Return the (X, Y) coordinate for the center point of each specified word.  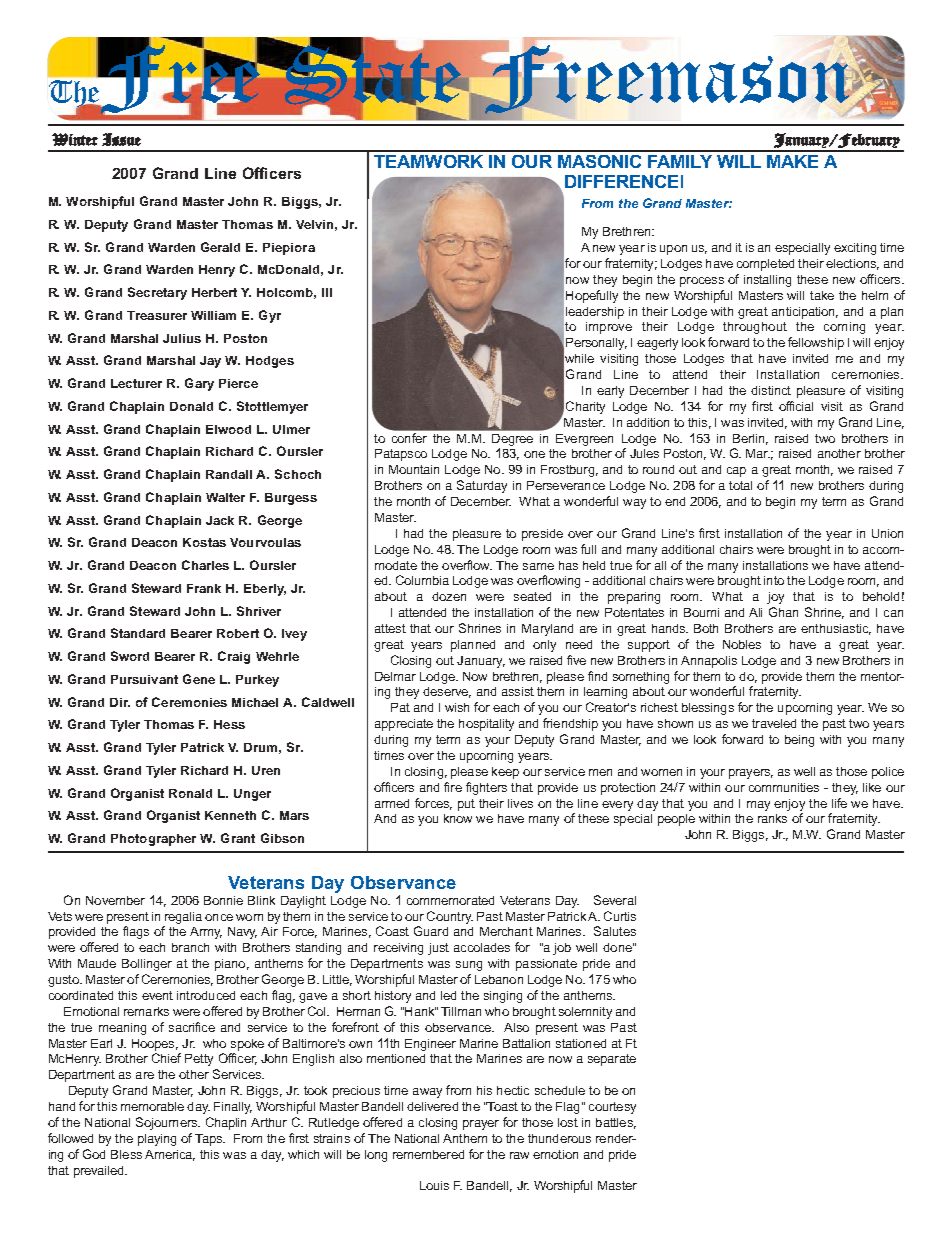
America (170, 1155)
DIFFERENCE (621, 181)
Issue (121, 139)
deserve (447, 692)
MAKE (792, 161)
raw (519, 1155)
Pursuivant (144, 679)
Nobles (742, 644)
